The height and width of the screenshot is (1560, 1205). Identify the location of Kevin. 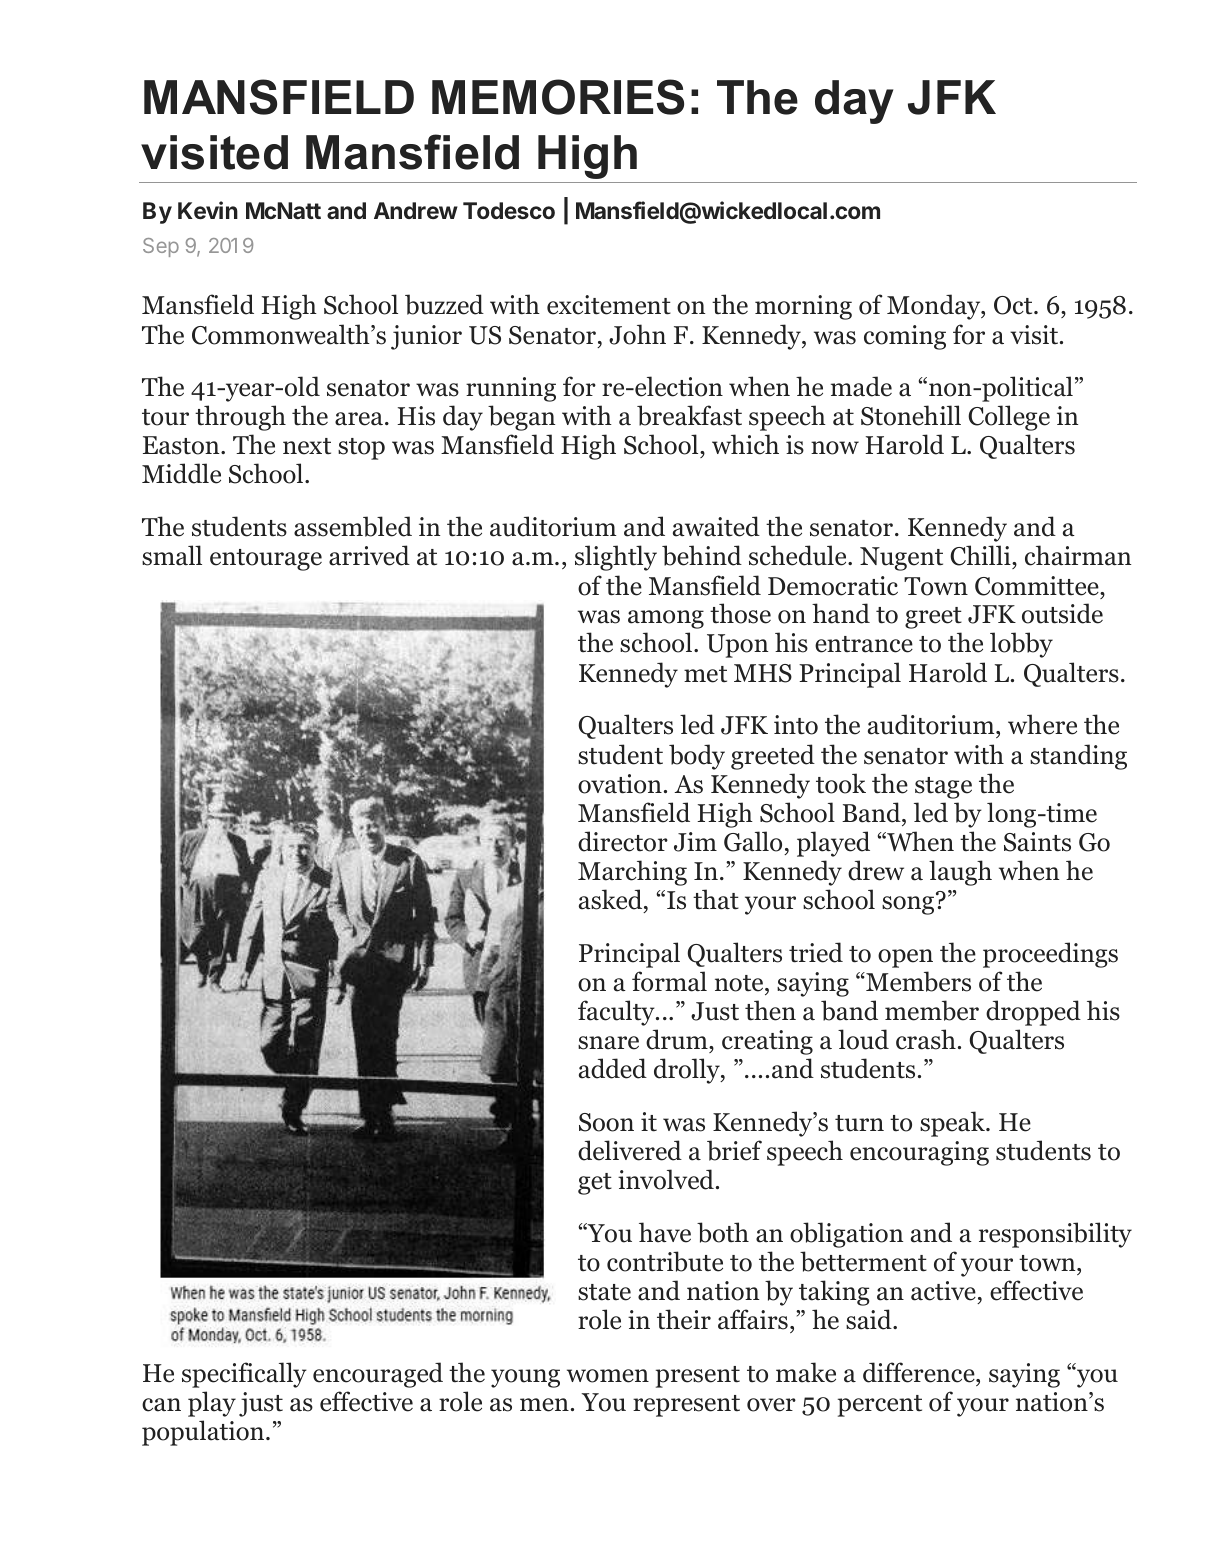
(208, 210).
